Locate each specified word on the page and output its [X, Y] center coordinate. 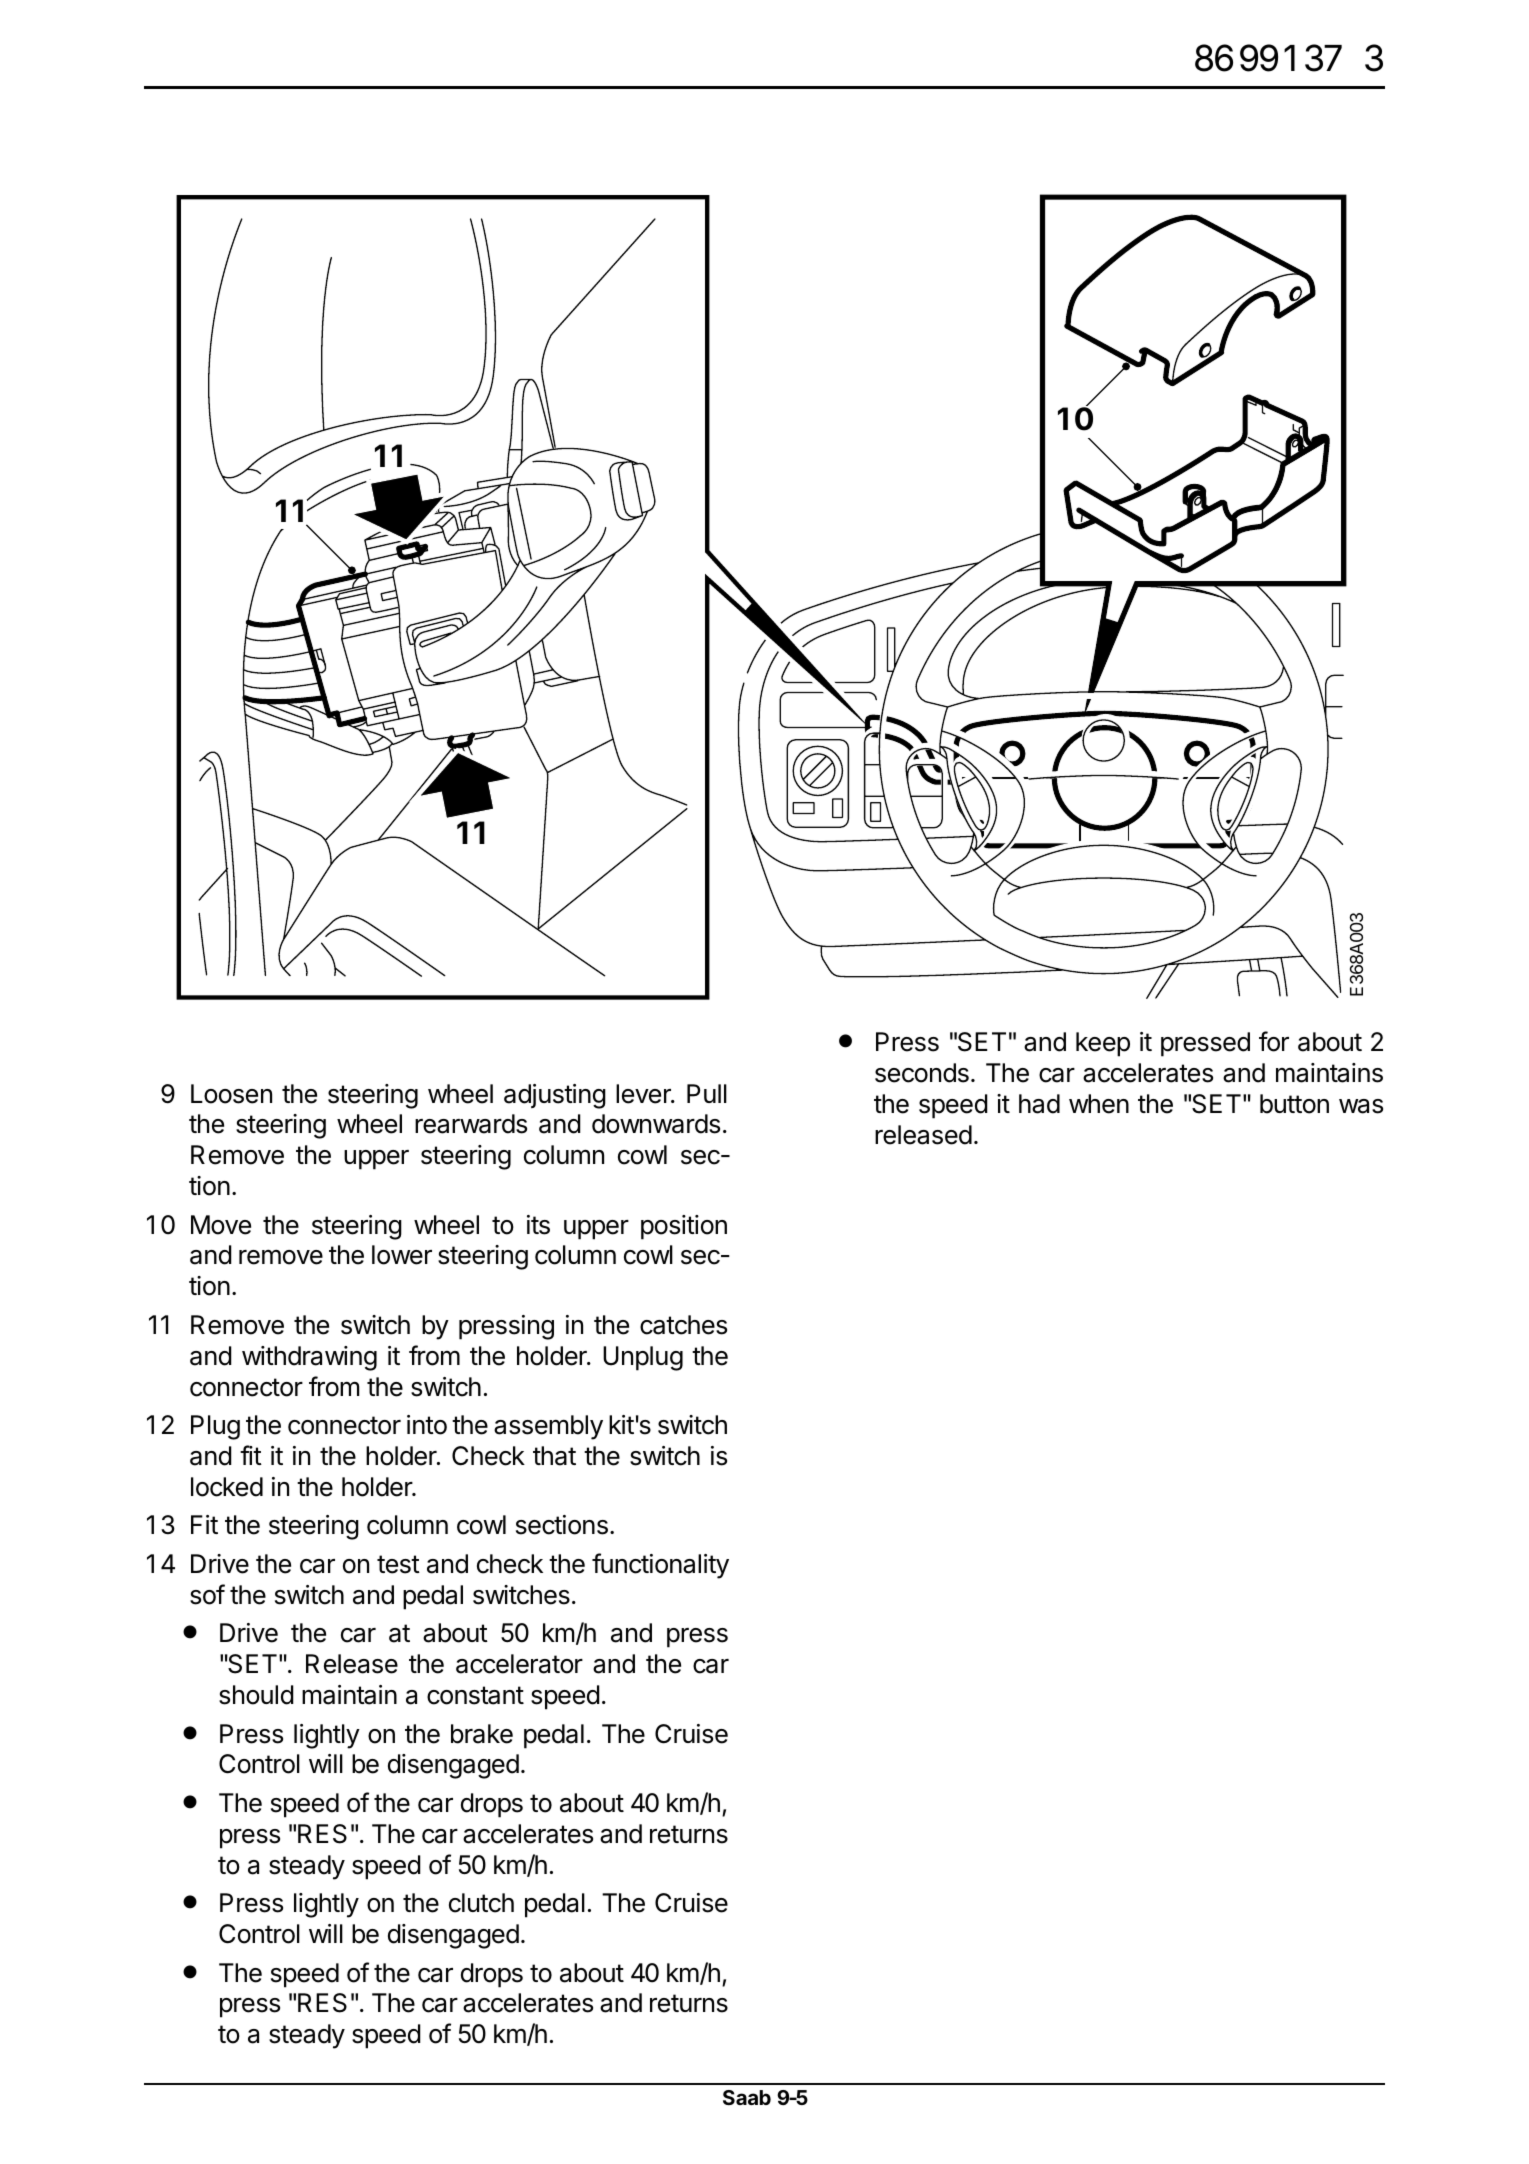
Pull [707, 1093]
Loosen [231, 1094]
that [554, 1456]
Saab [747, 2097]
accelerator [519, 1664]
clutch [481, 1903]
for [1274, 1041]
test [398, 1564]
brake [482, 1734]
